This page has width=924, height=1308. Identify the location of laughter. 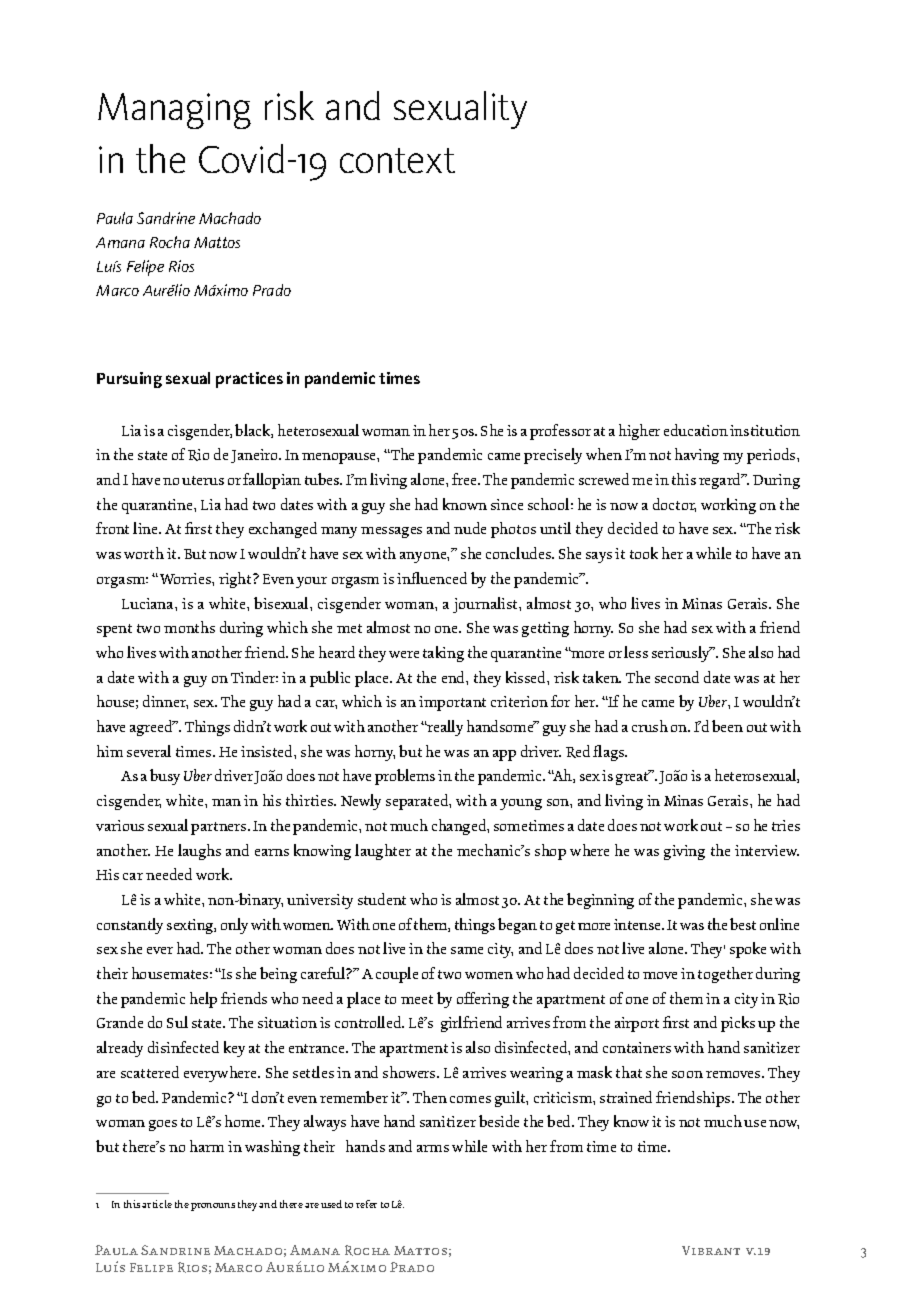
(383, 852).
